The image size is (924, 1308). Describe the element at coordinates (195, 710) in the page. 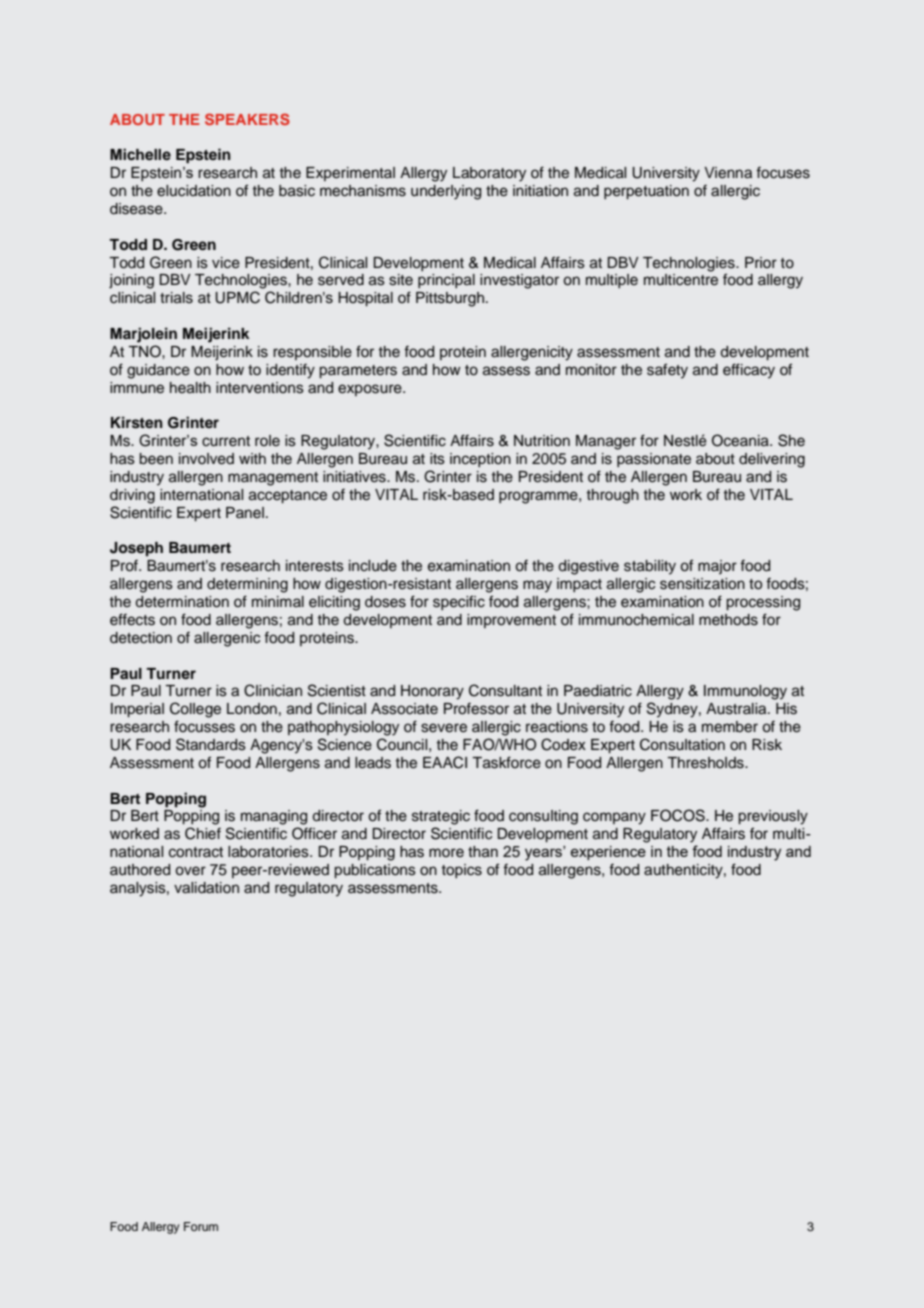

I see `College` at that location.
